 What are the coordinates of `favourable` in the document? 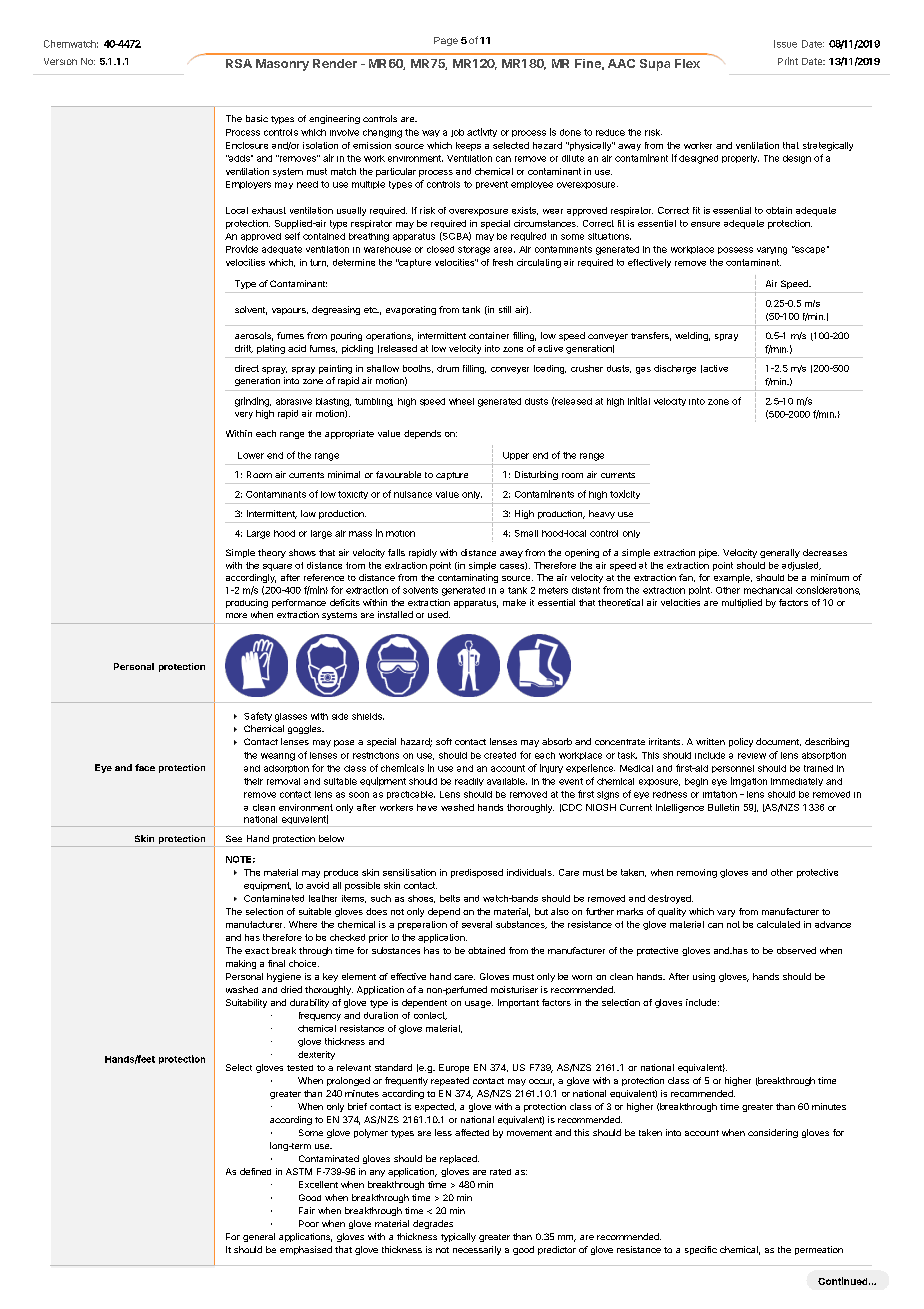 It's located at (398, 474).
